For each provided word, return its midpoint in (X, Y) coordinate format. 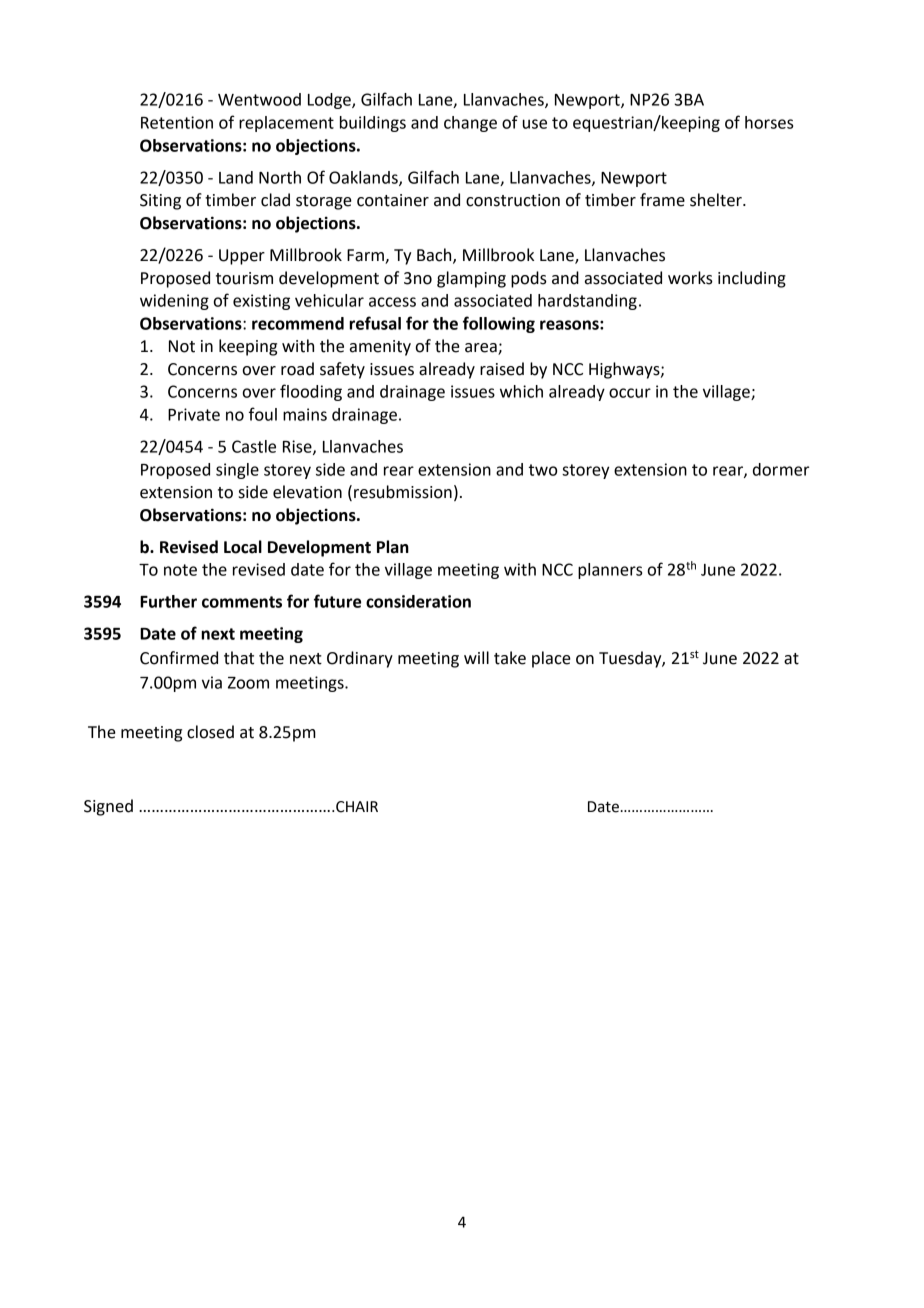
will (476, 657)
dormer (781, 469)
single (237, 471)
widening (174, 302)
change (470, 124)
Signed (108, 807)
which (521, 391)
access (392, 302)
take (510, 658)
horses (769, 122)
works (690, 278)
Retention (177, 122)
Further (168, 601)
